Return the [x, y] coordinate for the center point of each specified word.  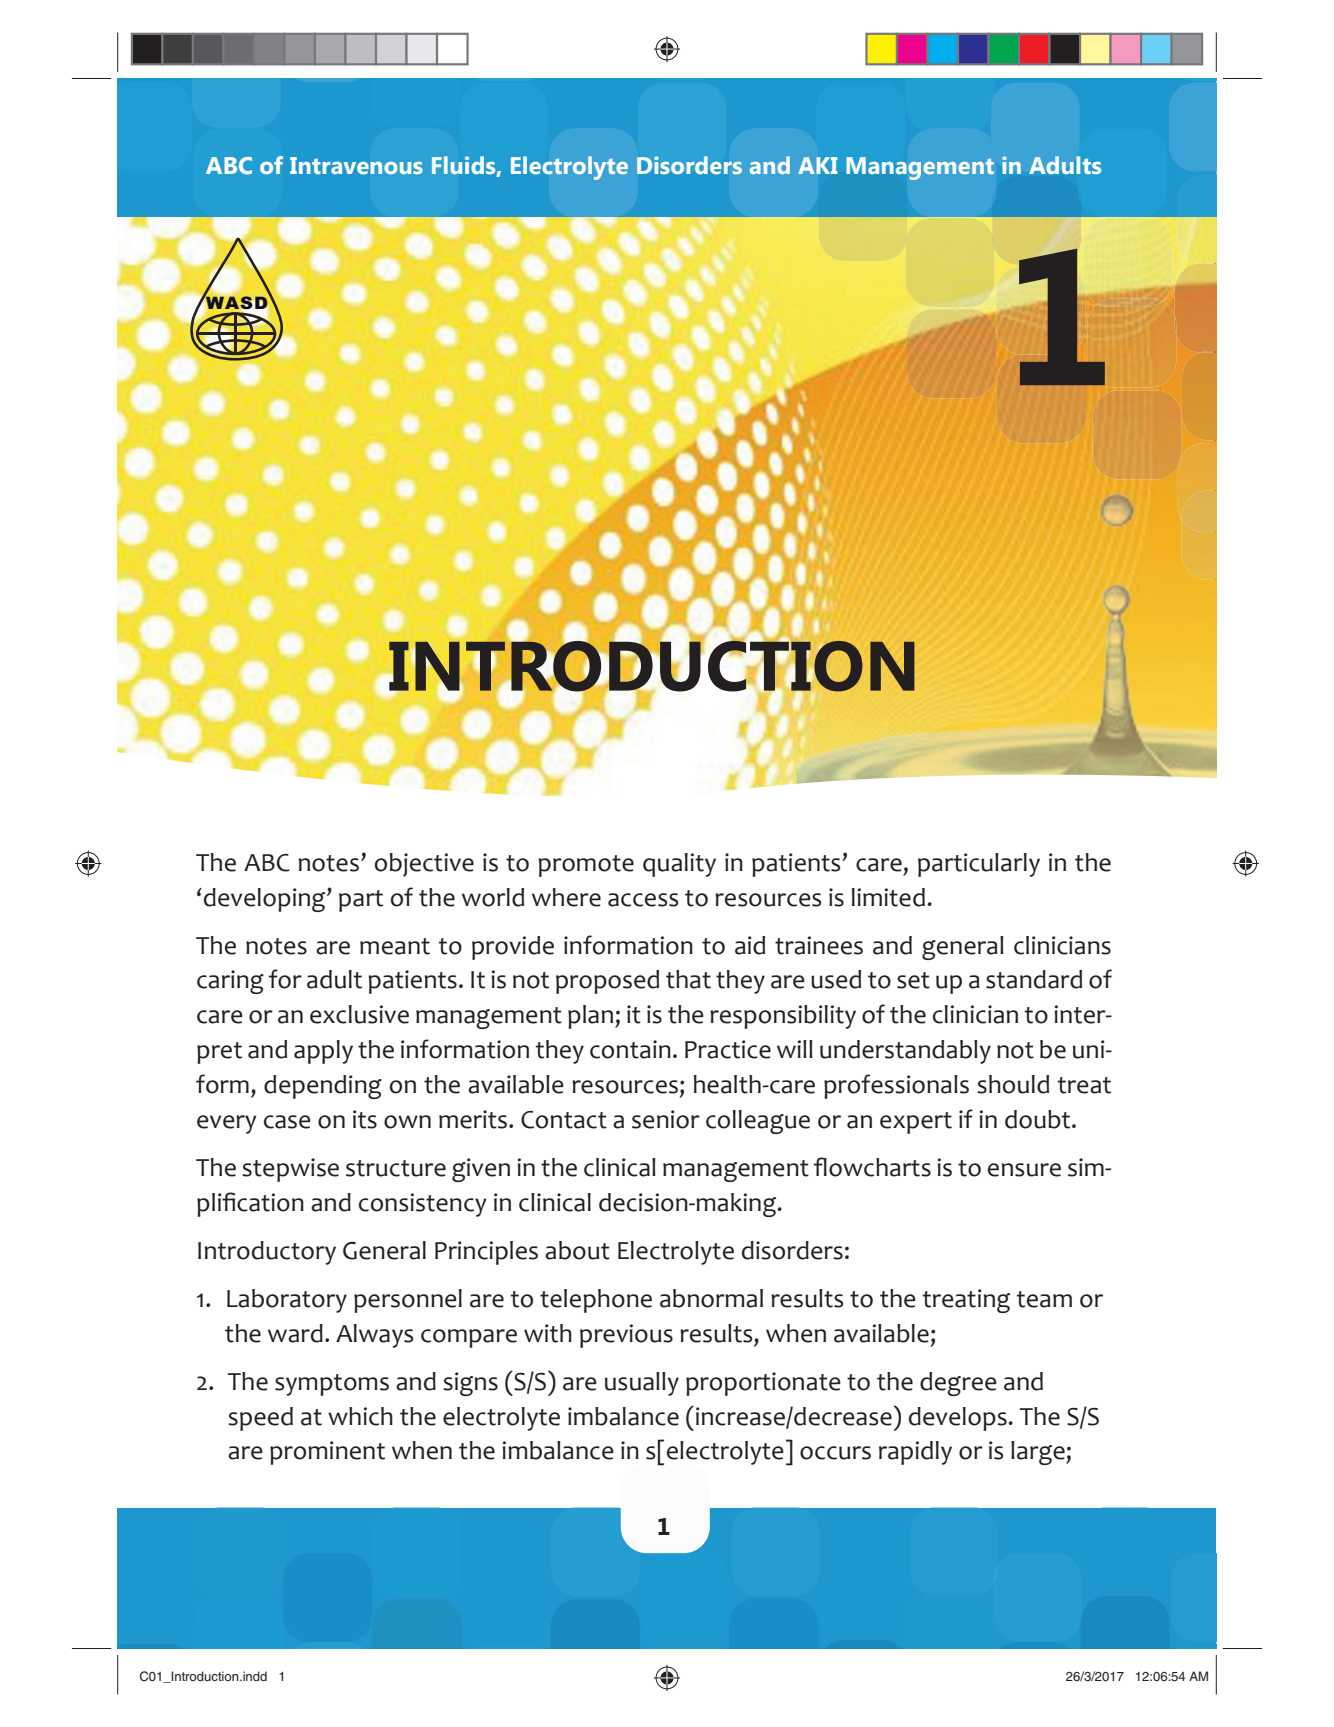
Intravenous [356, 166]
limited [888, 897]
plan [590, 1017]
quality [679, 865]
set [913, 980]
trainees [819, 945]
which [360, 1416]
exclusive [359, 1014]
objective [424, 865]
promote [586, 866]
